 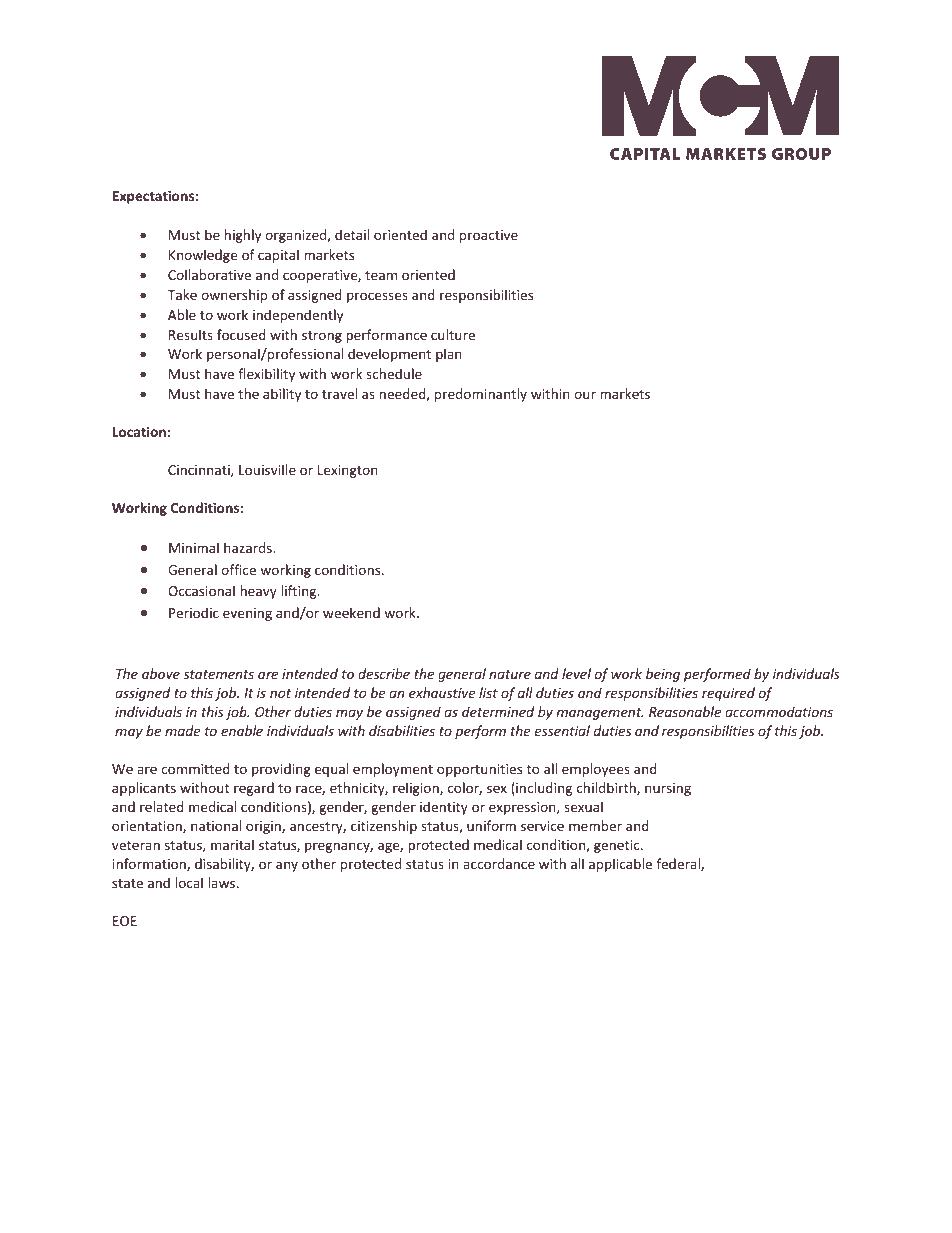 I want to click on plan, so click(x=449, y=355).
